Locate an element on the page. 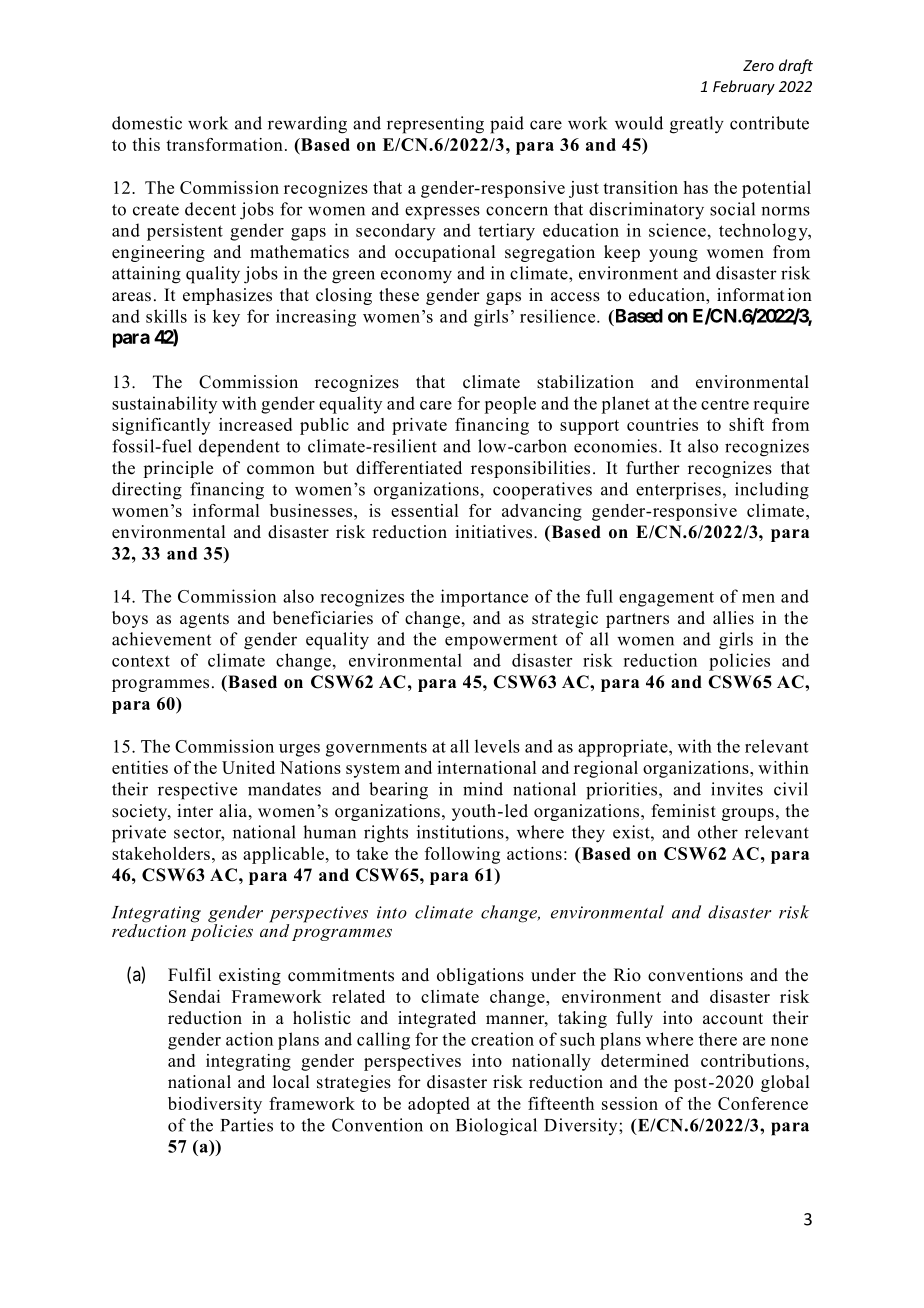  shift is located at coordinates (746, 424).
